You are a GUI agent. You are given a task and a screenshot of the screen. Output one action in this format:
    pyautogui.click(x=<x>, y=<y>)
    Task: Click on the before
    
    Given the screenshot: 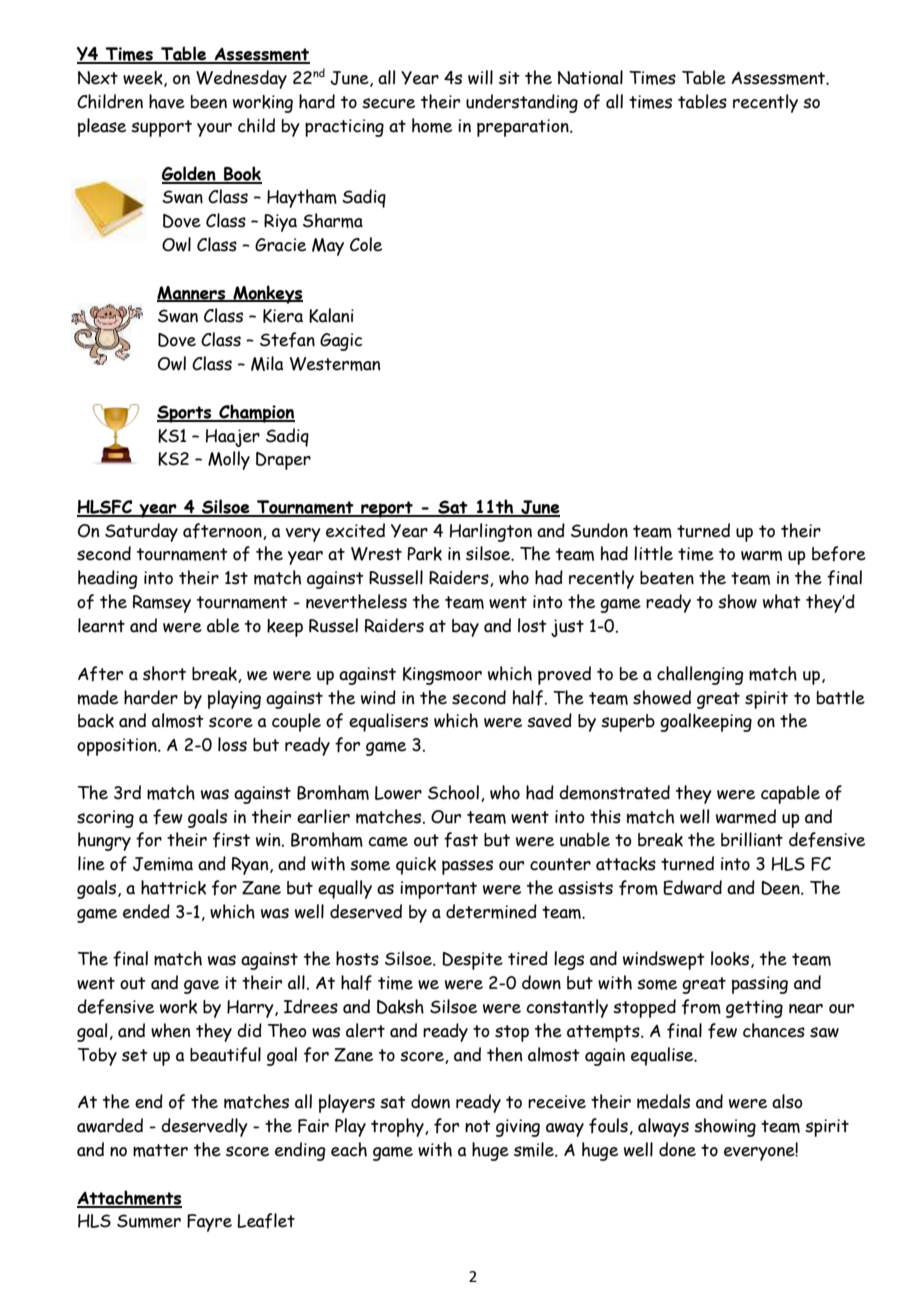 What is the action you would take?
    pyautogui.click(x=839, y=554)
